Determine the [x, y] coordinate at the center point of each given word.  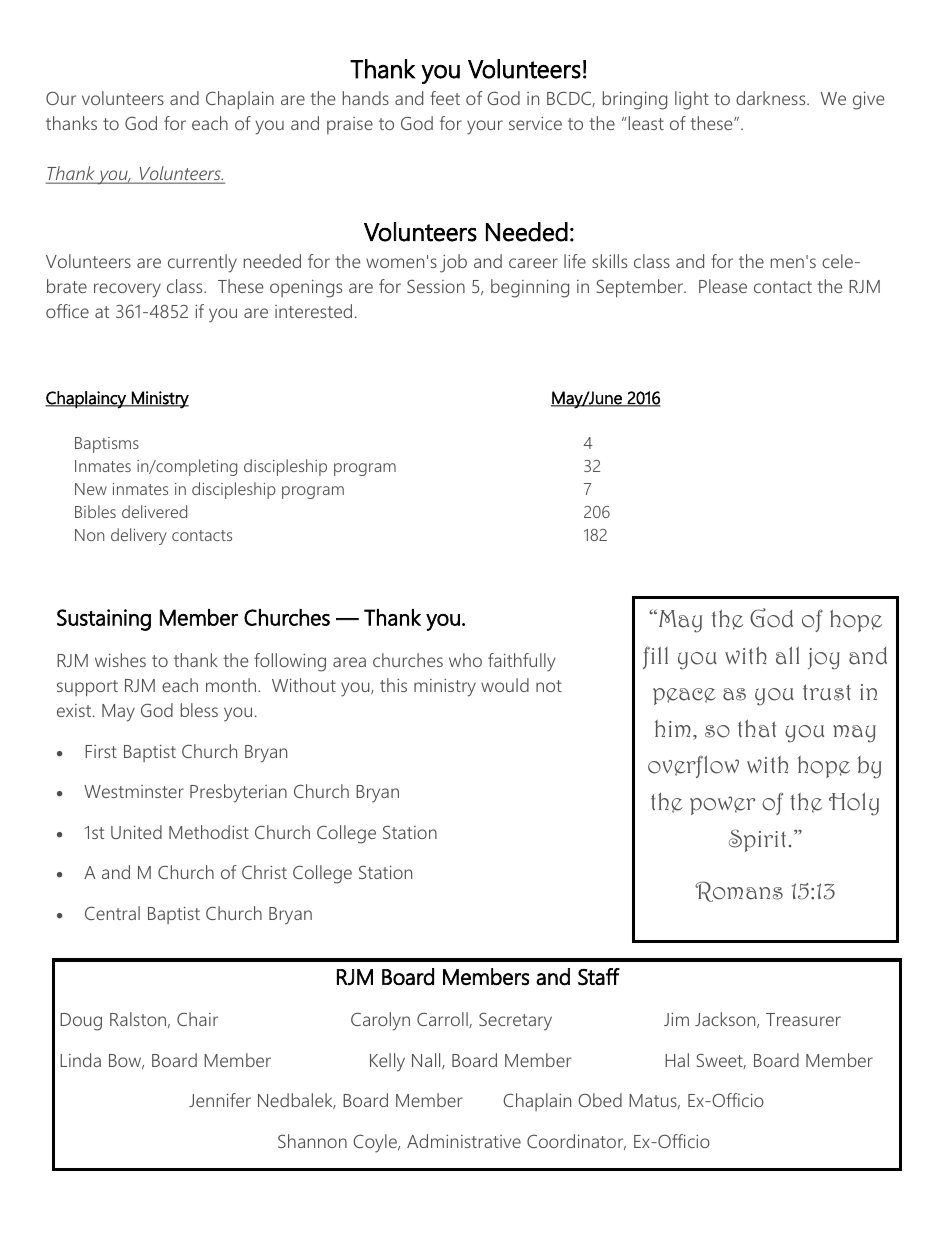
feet [445, 98]
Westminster [134, 791]
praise [350, 125]
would [505, 685]
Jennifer [220, 1100]
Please [723, 286]
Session [436, 286]
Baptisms [107, 445]
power [722, 805]
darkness [772, 98]
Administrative [464, 1141]
